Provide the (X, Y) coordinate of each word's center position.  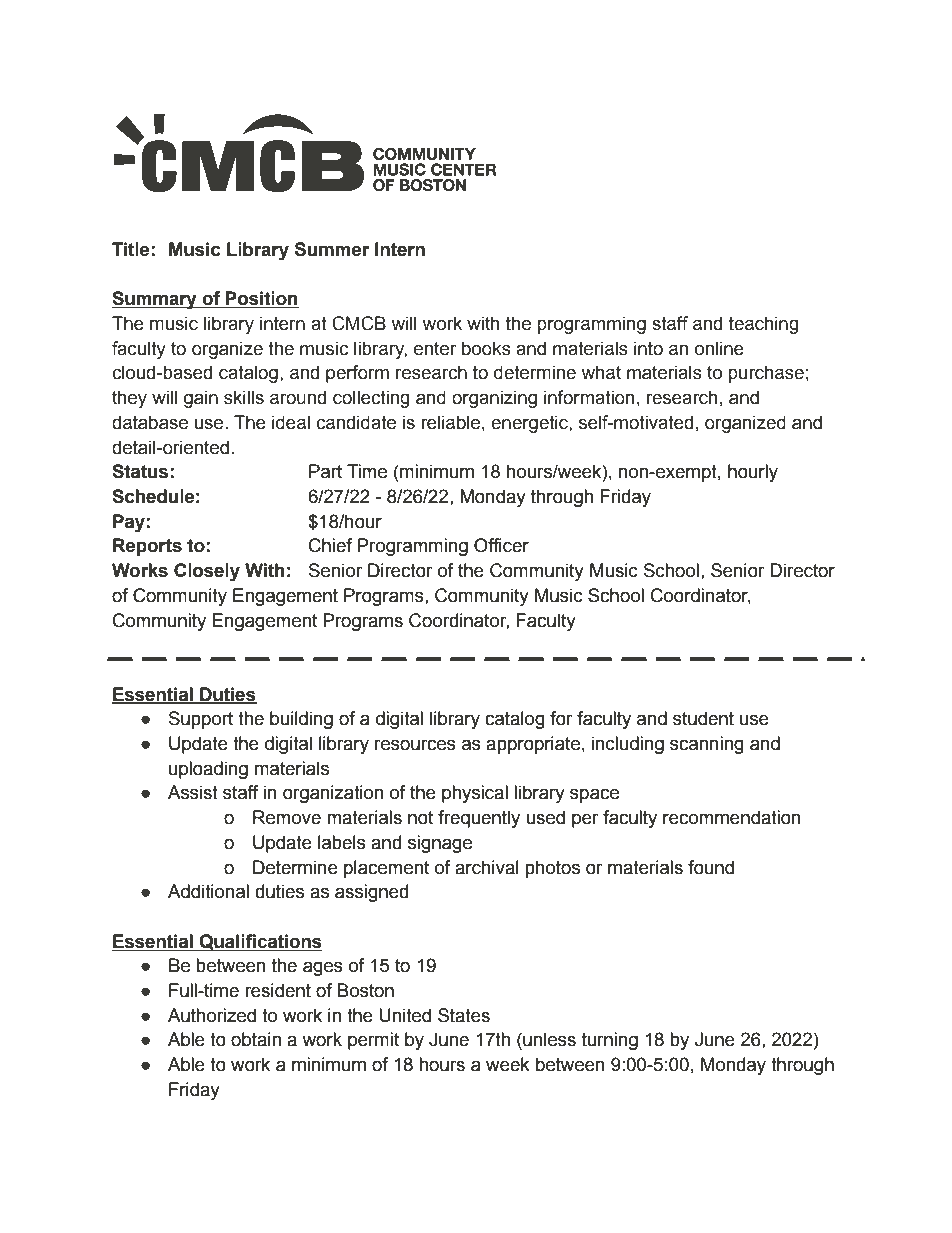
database (150, 422)
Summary (155, 300)
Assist (193, 792)
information (589, 397)
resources (415, 745)
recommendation (732, 817)
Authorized (212, 1015)
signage (440, 844)
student (703, 718)
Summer (332, 249)
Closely (207, 572)
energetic (530, 424)
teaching (764, 325)
